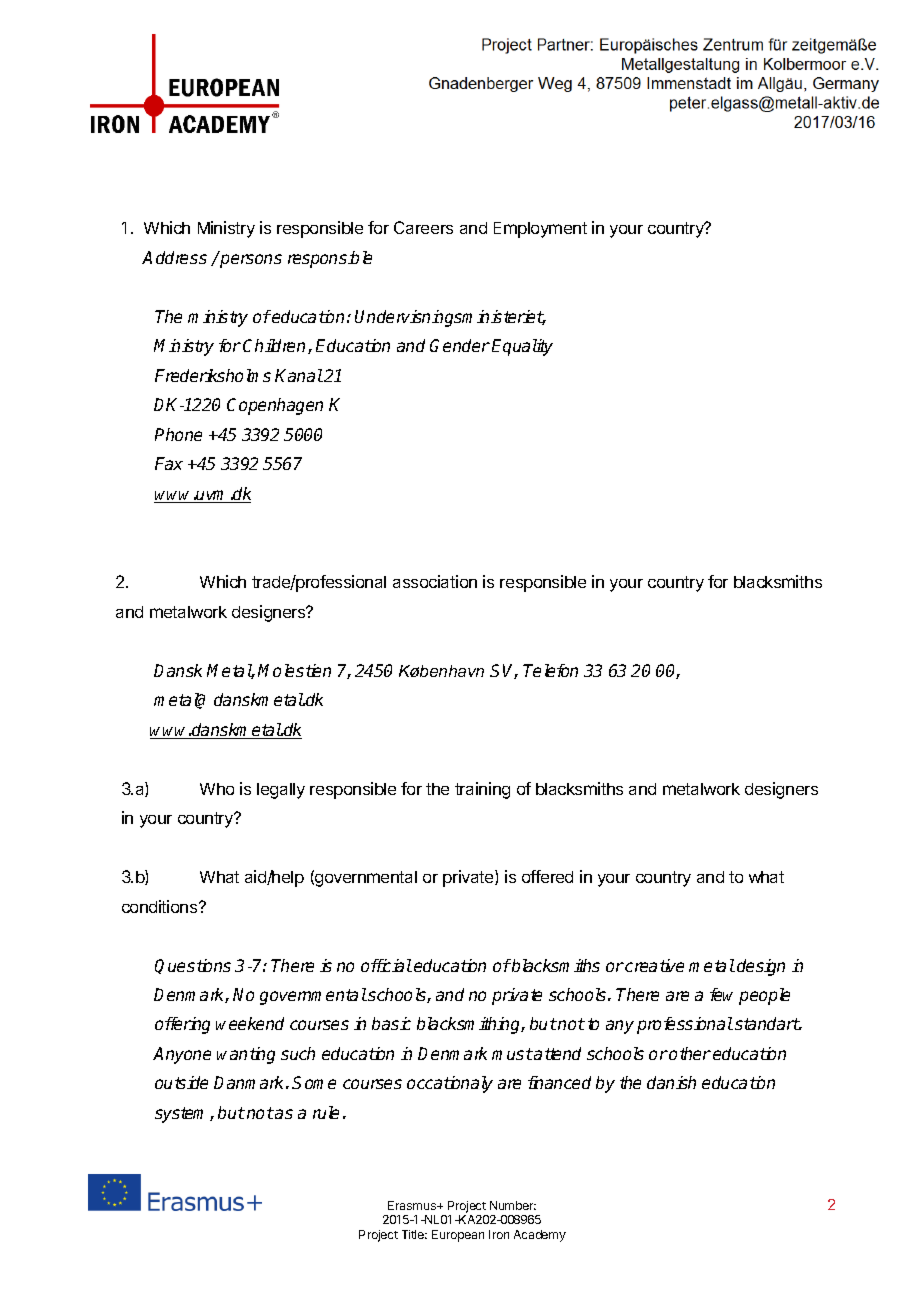 This image has height=1308, width=924. I want to click on European, so click(458, 1236).
